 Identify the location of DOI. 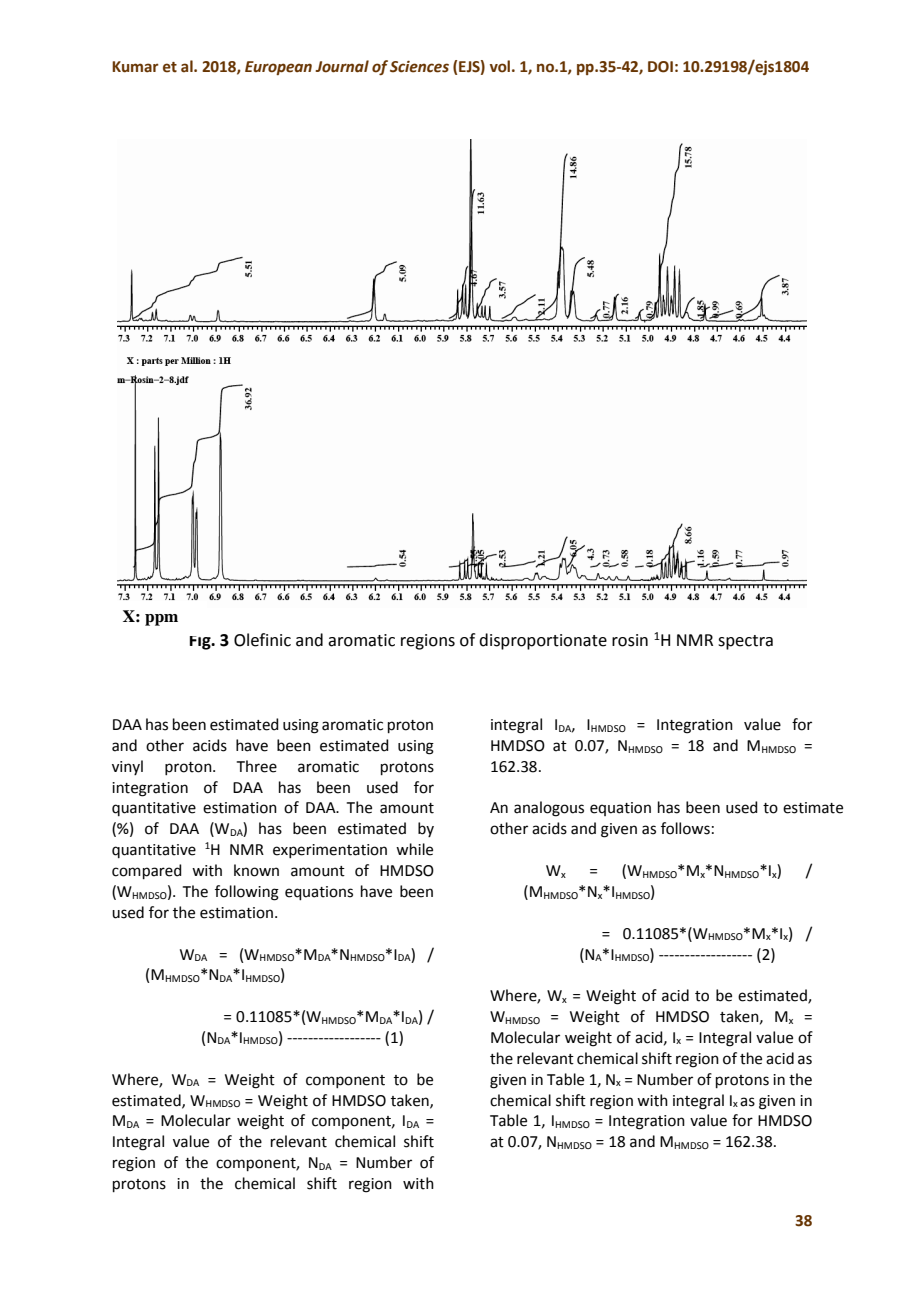
(660, 67).
